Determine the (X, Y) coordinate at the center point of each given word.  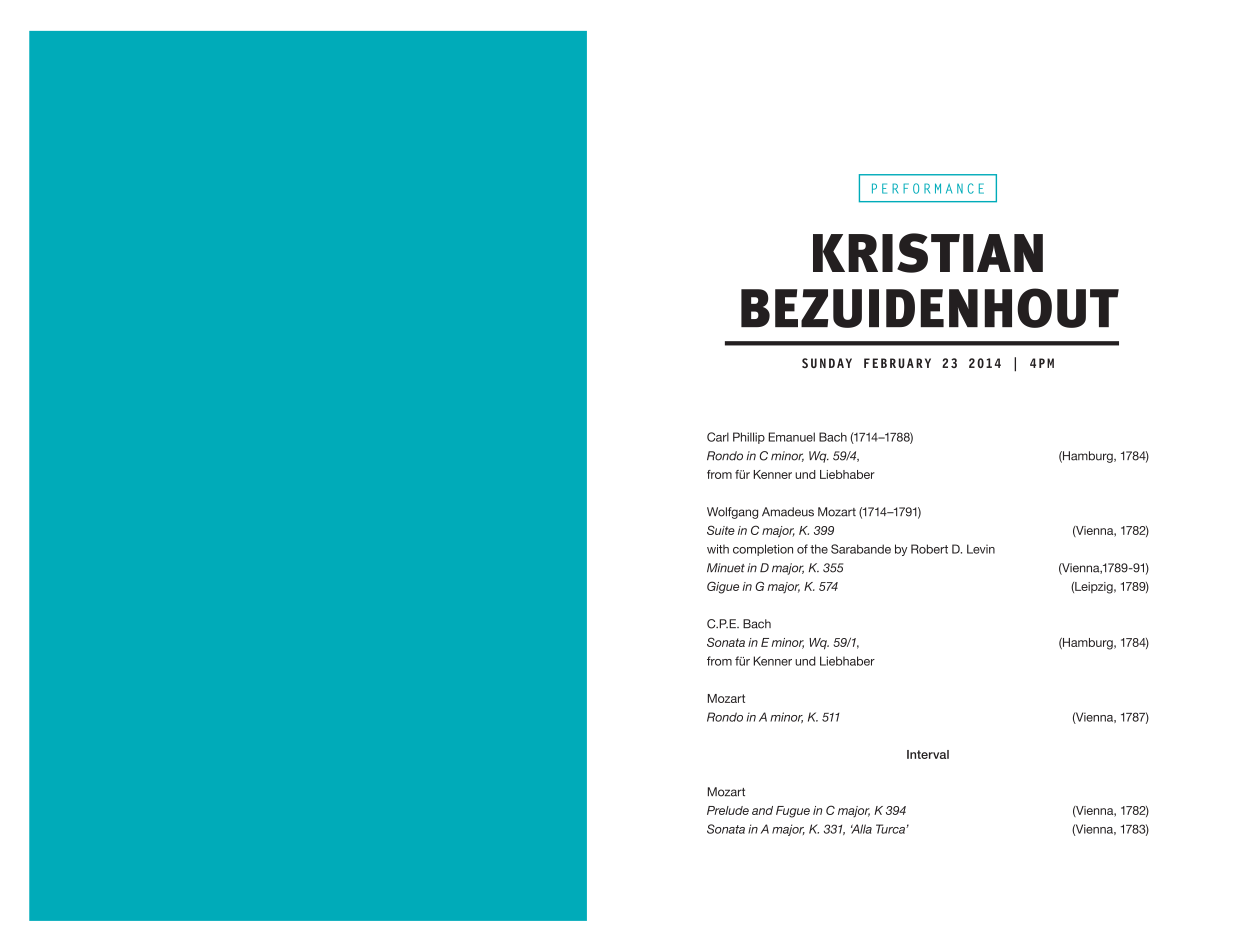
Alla (861, 829)
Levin (981, 549)
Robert (929, 549)
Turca (891, 829)
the (819, 549)
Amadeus (788, 512)
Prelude (728, 810)
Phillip (749, 438)
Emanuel (792, 437)
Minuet (726, 568)
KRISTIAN (928, 253)
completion (763, 550)
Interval (928, 754)
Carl (718, 437)
